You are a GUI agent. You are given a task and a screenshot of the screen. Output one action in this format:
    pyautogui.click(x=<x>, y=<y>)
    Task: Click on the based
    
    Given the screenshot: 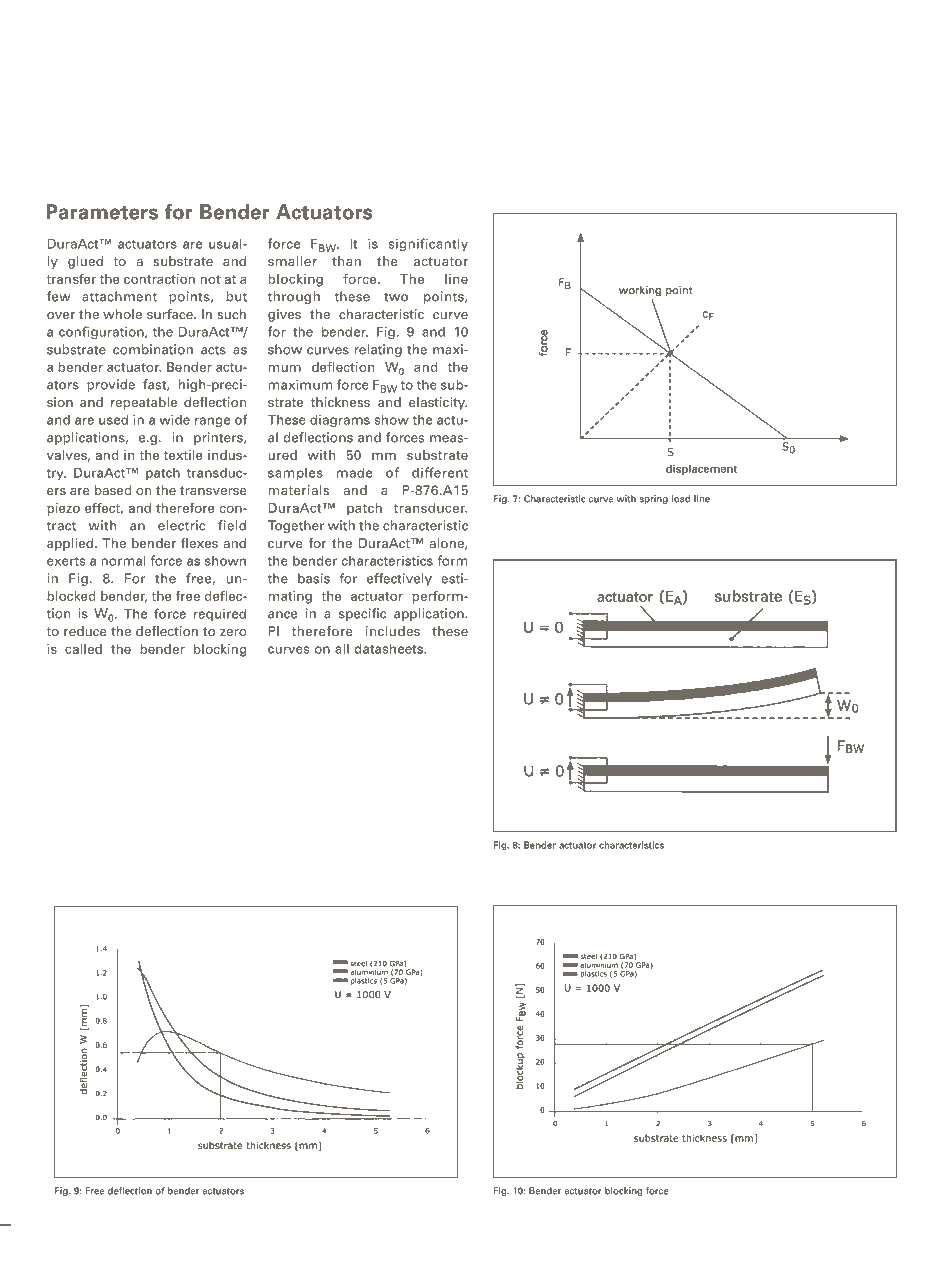 What is the action you would take?
    pyautogui.click(x=113, y=490)
